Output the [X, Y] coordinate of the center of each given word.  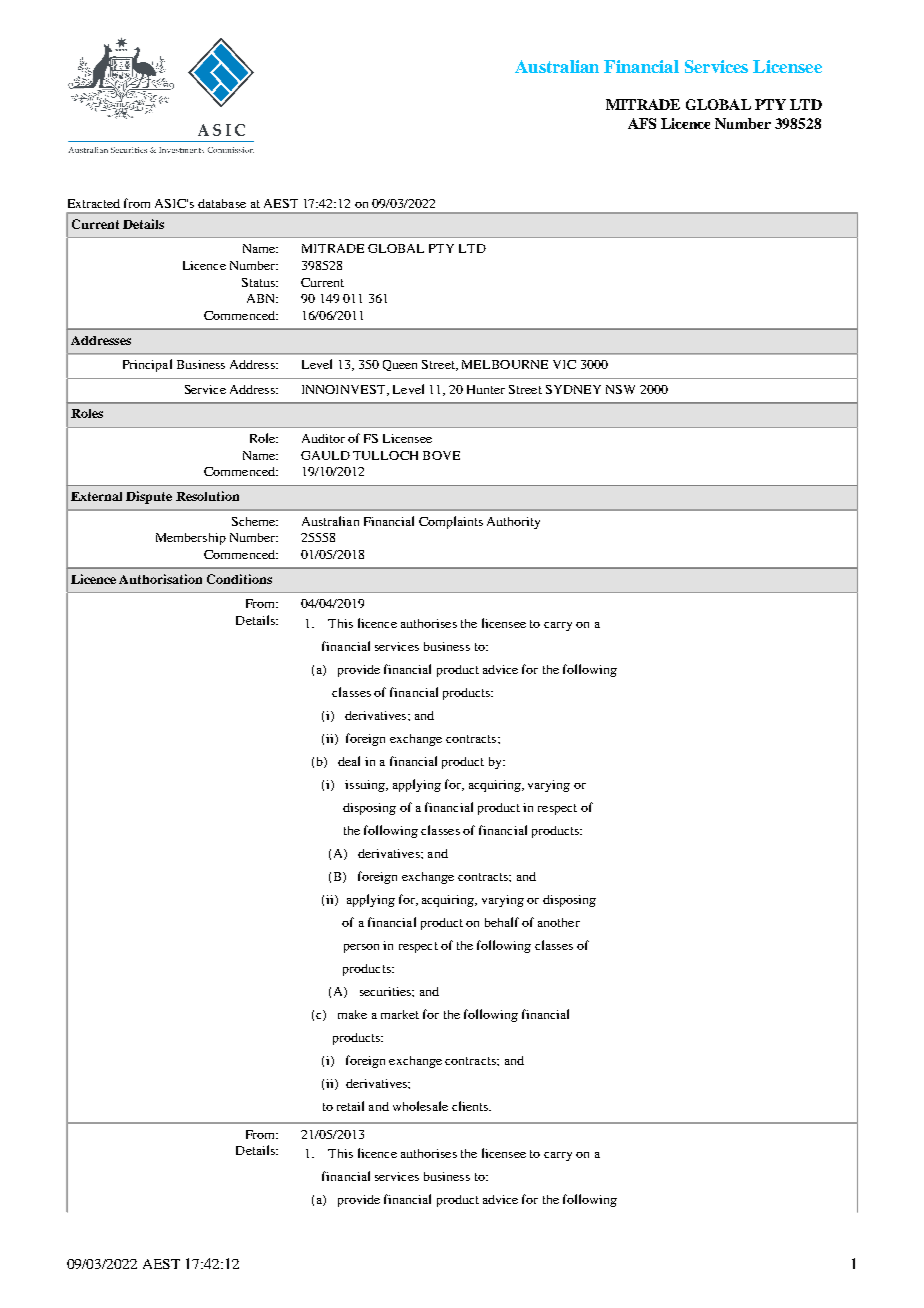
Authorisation [160, 579]
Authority [513, 523]
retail [350, 1106]
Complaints [451, 522]
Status [259, 282]
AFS [642, 123]
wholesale [420, 1106]
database [222, 203]
